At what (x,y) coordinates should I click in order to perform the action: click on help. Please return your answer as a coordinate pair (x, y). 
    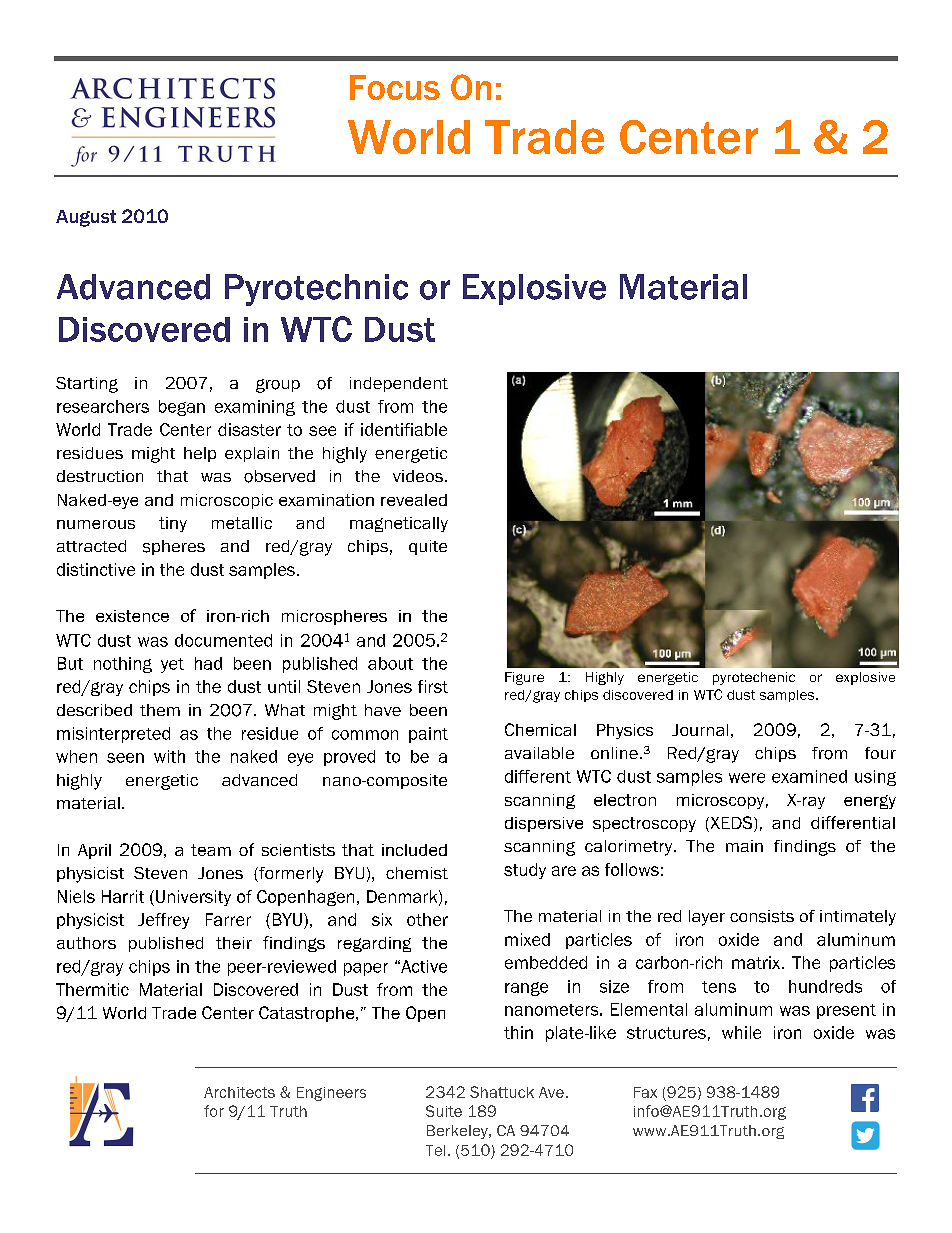
    Looking at the image, I should click on (200, 454).
